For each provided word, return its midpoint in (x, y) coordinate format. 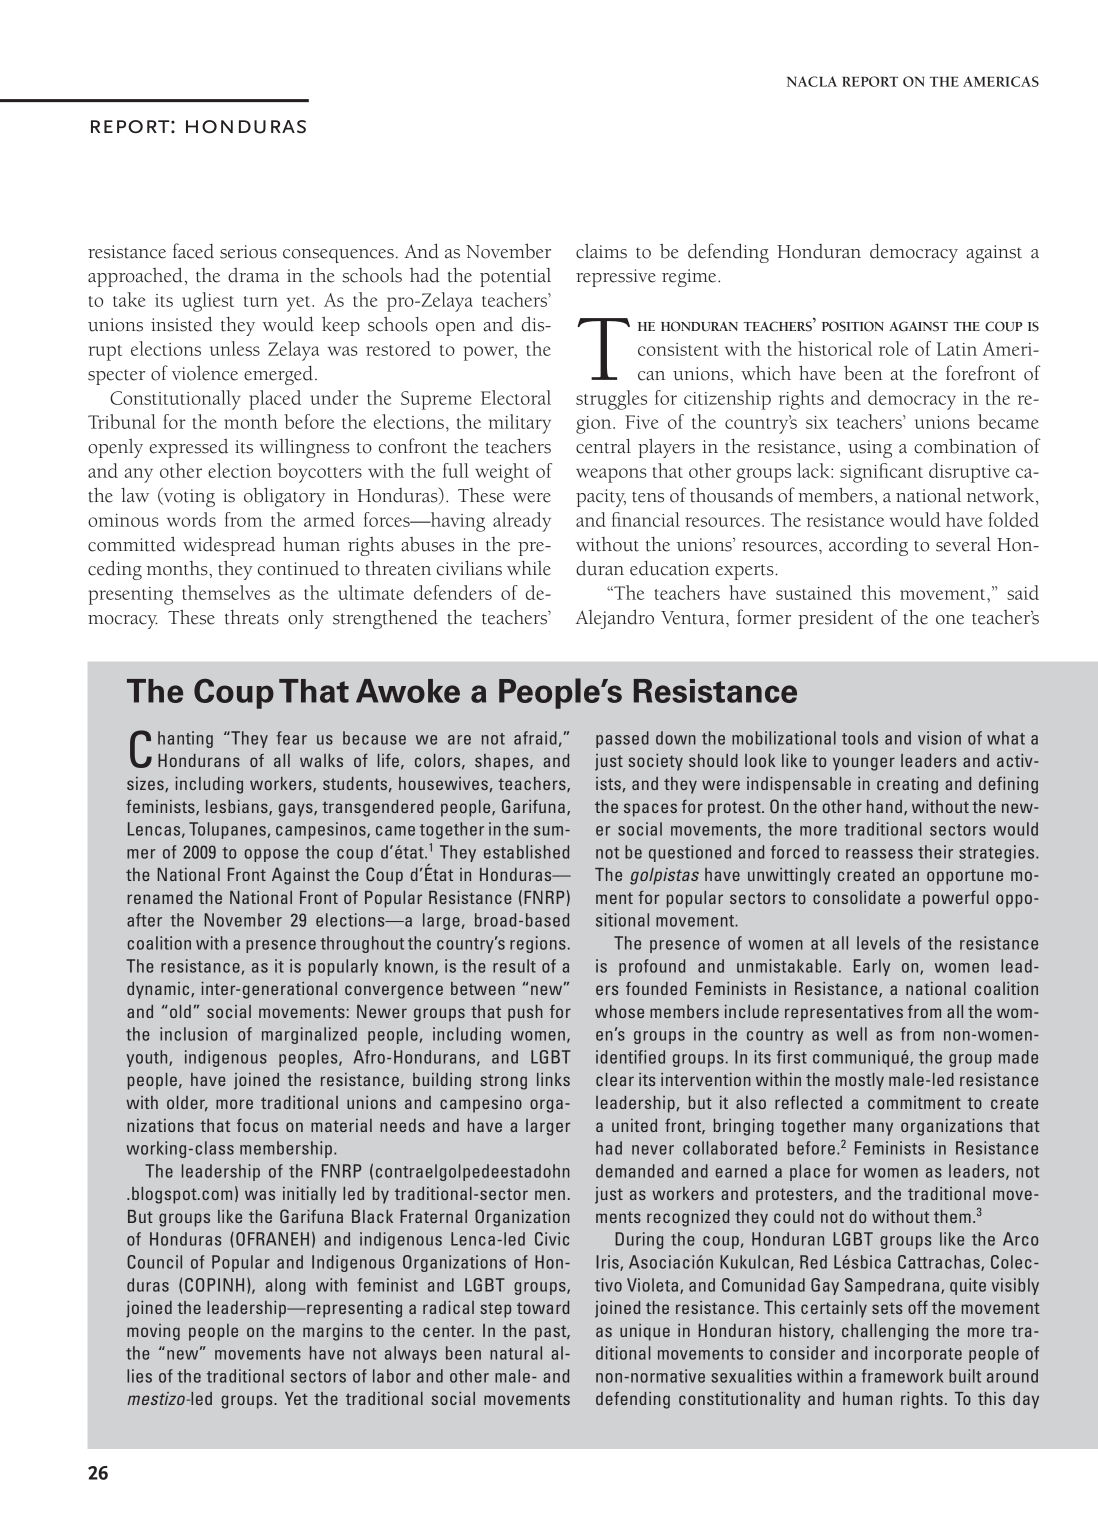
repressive (616, 278)
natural (516, 1353)
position (853, 326)
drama (253, 275)
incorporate (918, 1354)
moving (153, 1332)
